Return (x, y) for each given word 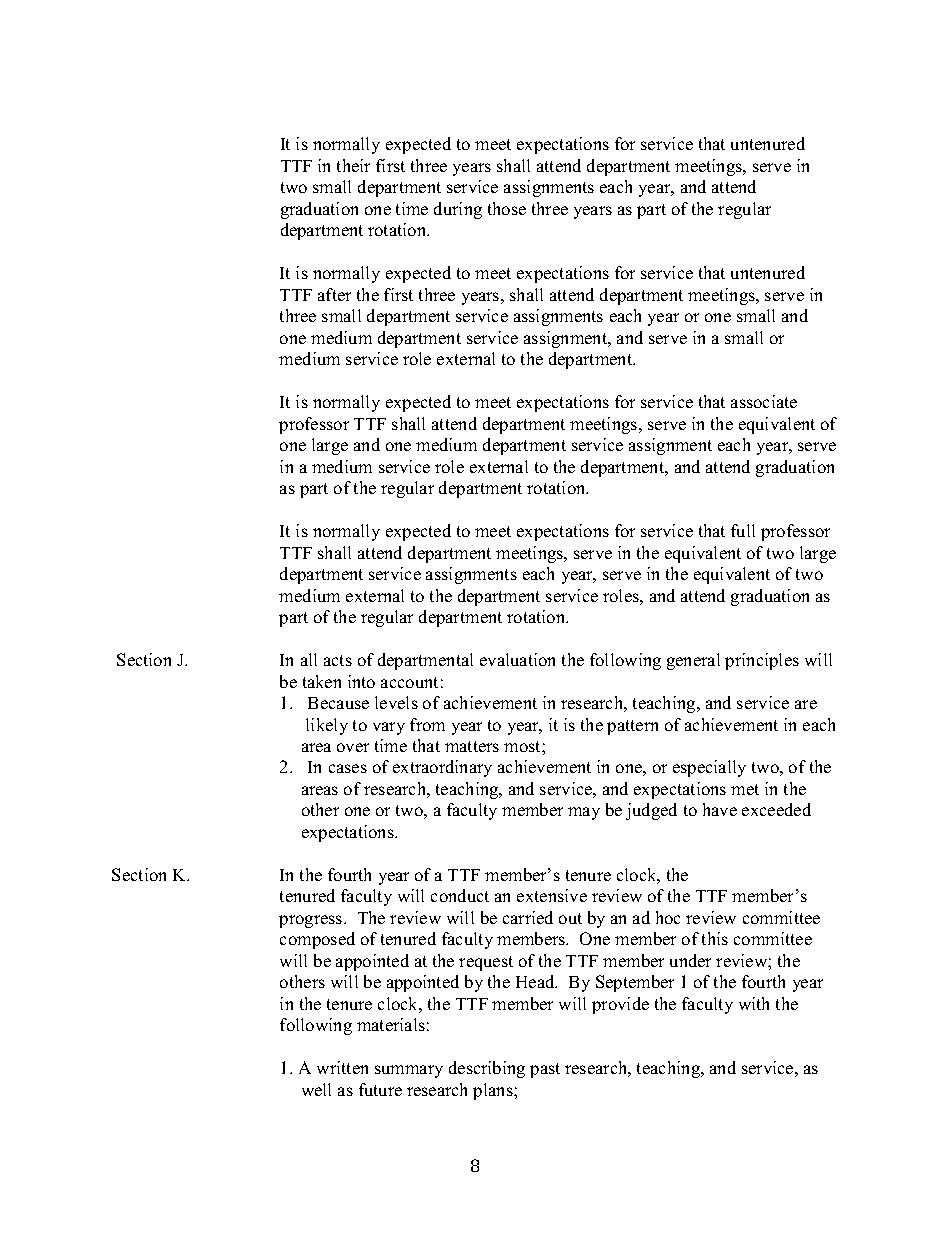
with (754, 1003)
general (693, 661)
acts (338, 660)
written (342, 1067)
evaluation (517, 659)
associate (764, 401)
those (507, 208)
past (545, 1070)
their (353, 165)
